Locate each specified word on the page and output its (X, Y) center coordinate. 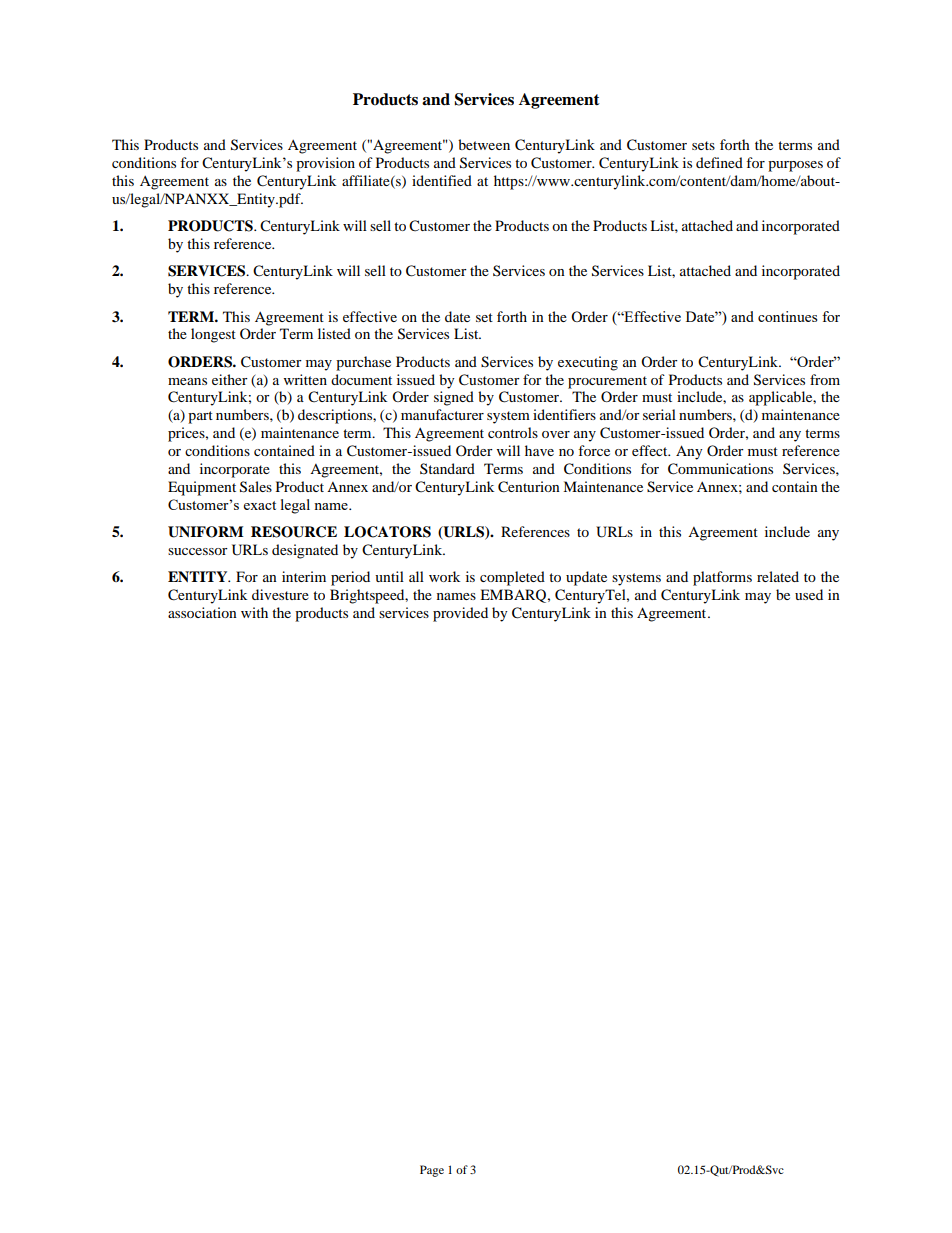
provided (460, 614)
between (484, 144)
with (254, 612)
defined (719, 162)
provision (325, 164)
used (809, 594)
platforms (722, 578)
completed (512, 578)
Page (432, 1171)
